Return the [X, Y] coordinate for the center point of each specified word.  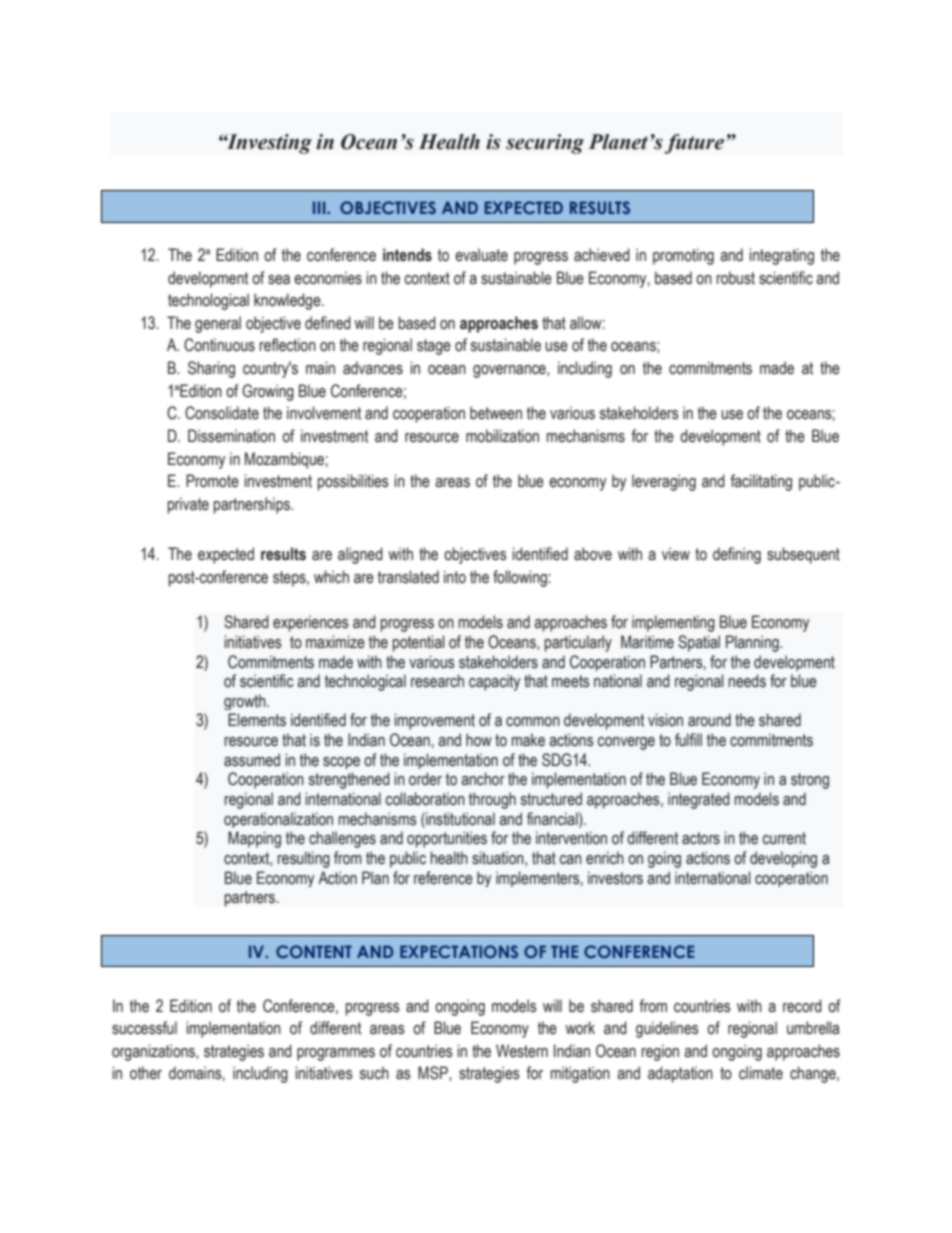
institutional [459, 819]
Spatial [699, 643]
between [496, 413]
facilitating [761, 482]
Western [522, 1051]
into [455, 577]
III [320, 207]
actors [701, 838]
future [694, 144]
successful [144, 1028]
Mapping [254, 839]
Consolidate [222, 413]
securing [545, 144]
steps [290, 579]
